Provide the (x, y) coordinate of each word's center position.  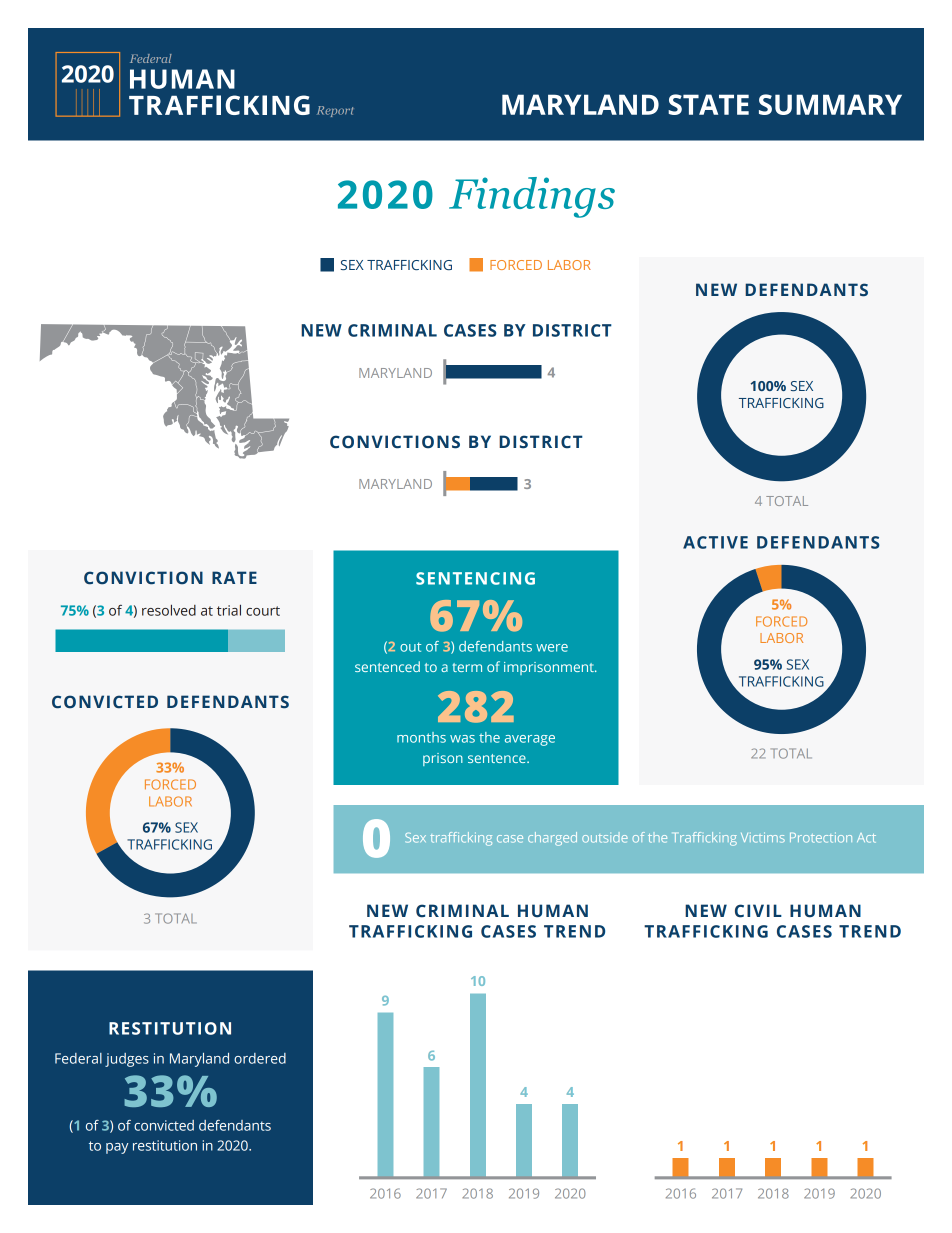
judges (127, 1060)
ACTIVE (715, 542)
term (467, 667)
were (552, 648)
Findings (532, 197)
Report (335, 111)
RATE (234, 577)
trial (229, 610)
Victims (763, 837)
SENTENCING (475, 578)
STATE (708, 104)
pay (117, 1148)
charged (552, 839)
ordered (260, 1058)
